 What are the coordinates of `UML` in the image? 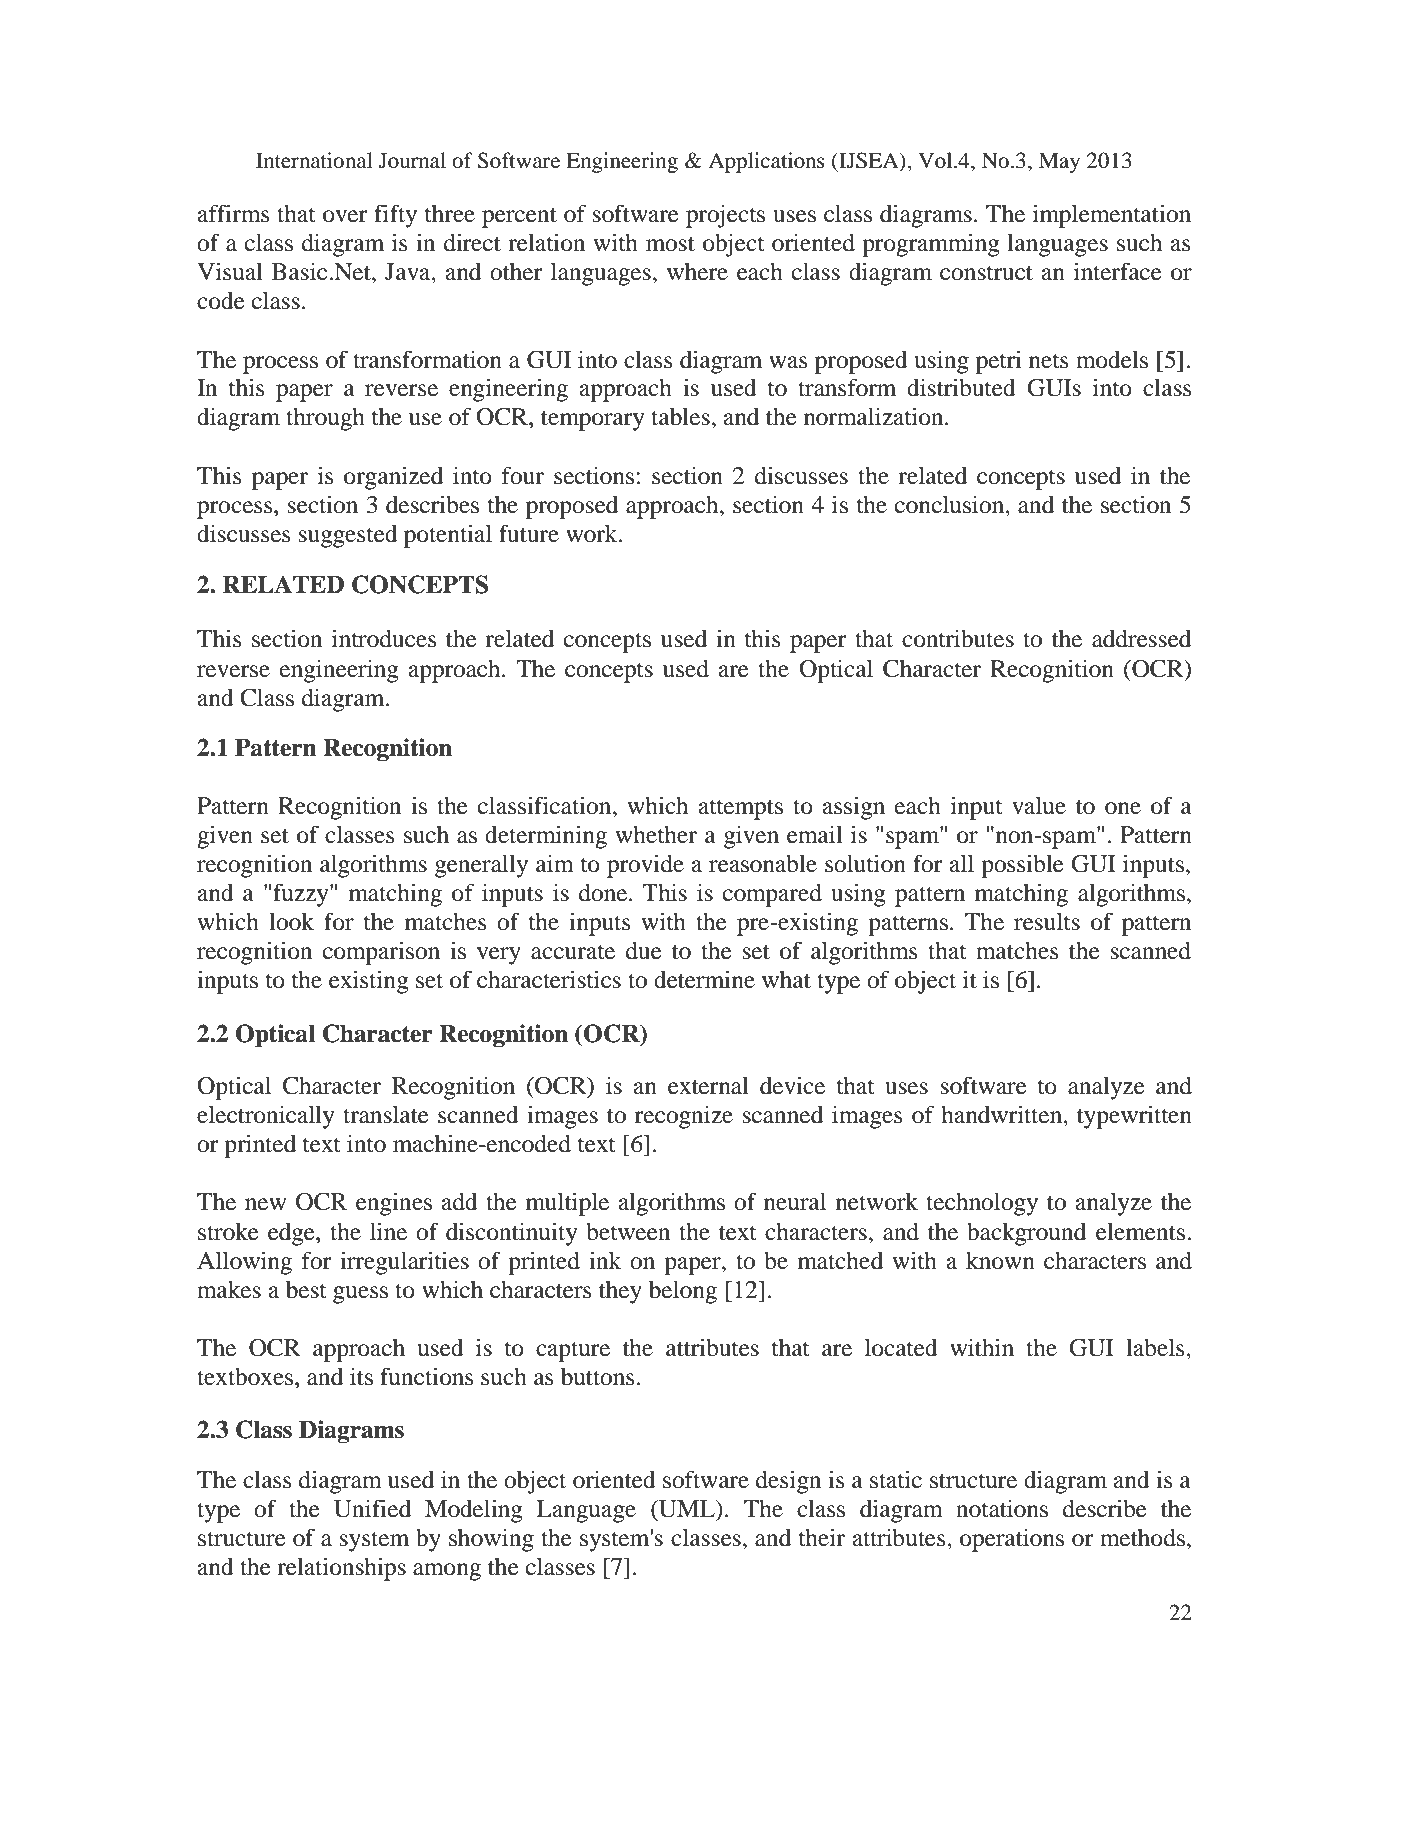 It's located at (687, 1509).
